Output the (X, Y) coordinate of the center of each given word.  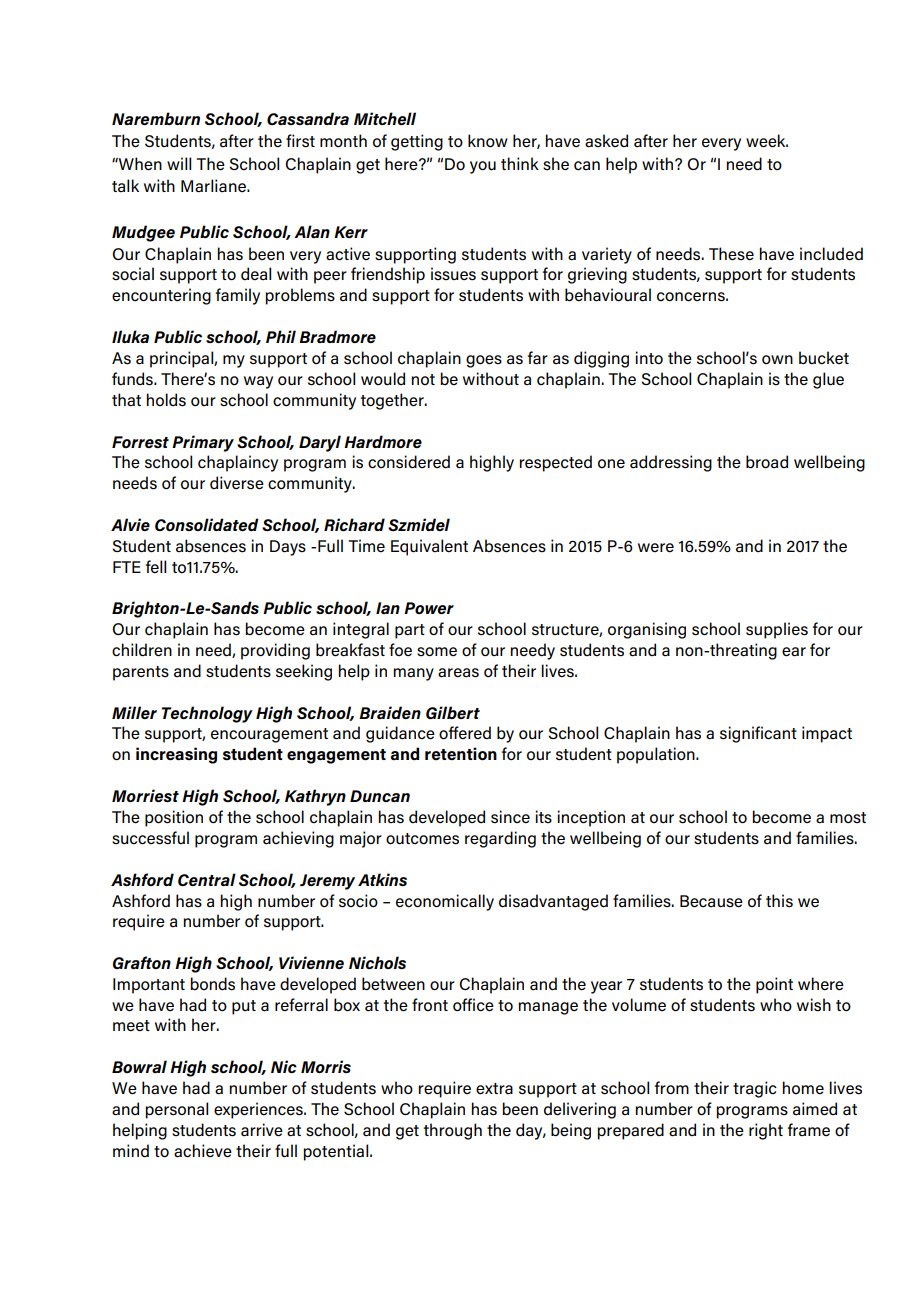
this (779, 901)
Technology (207, 714)
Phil (281, 336)
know (488, 141)
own (777, 360)
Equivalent (429, 547)
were (656, 548)
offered (465, 733)
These (731, 254)
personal (176, 1110)
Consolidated (207, 524)
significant (758, 734)
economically (445, 902)
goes (484, 361)
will (179, 163)
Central (207, 879)
